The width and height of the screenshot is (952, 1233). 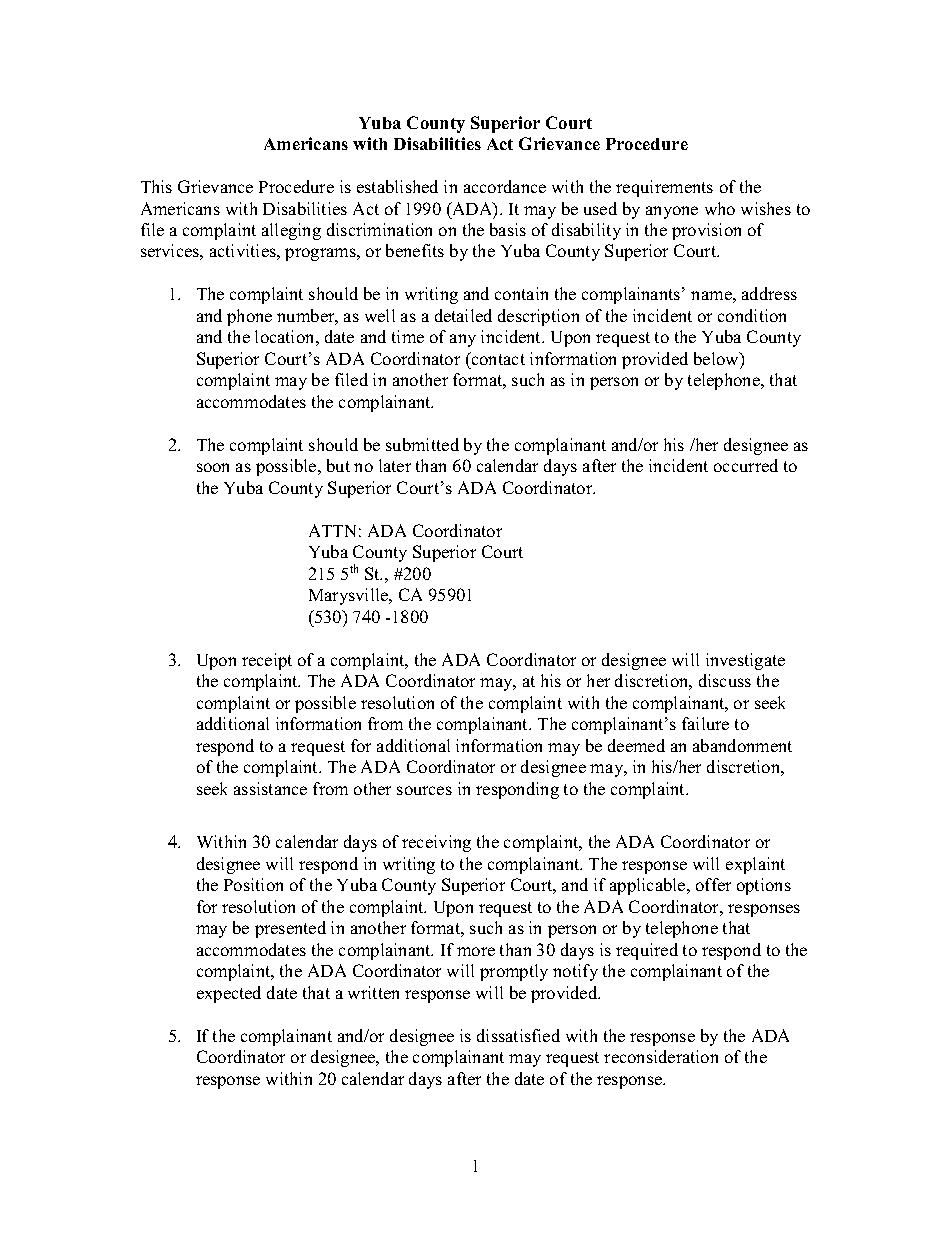 I want to click on anyone, so click(x=672, y=212).
